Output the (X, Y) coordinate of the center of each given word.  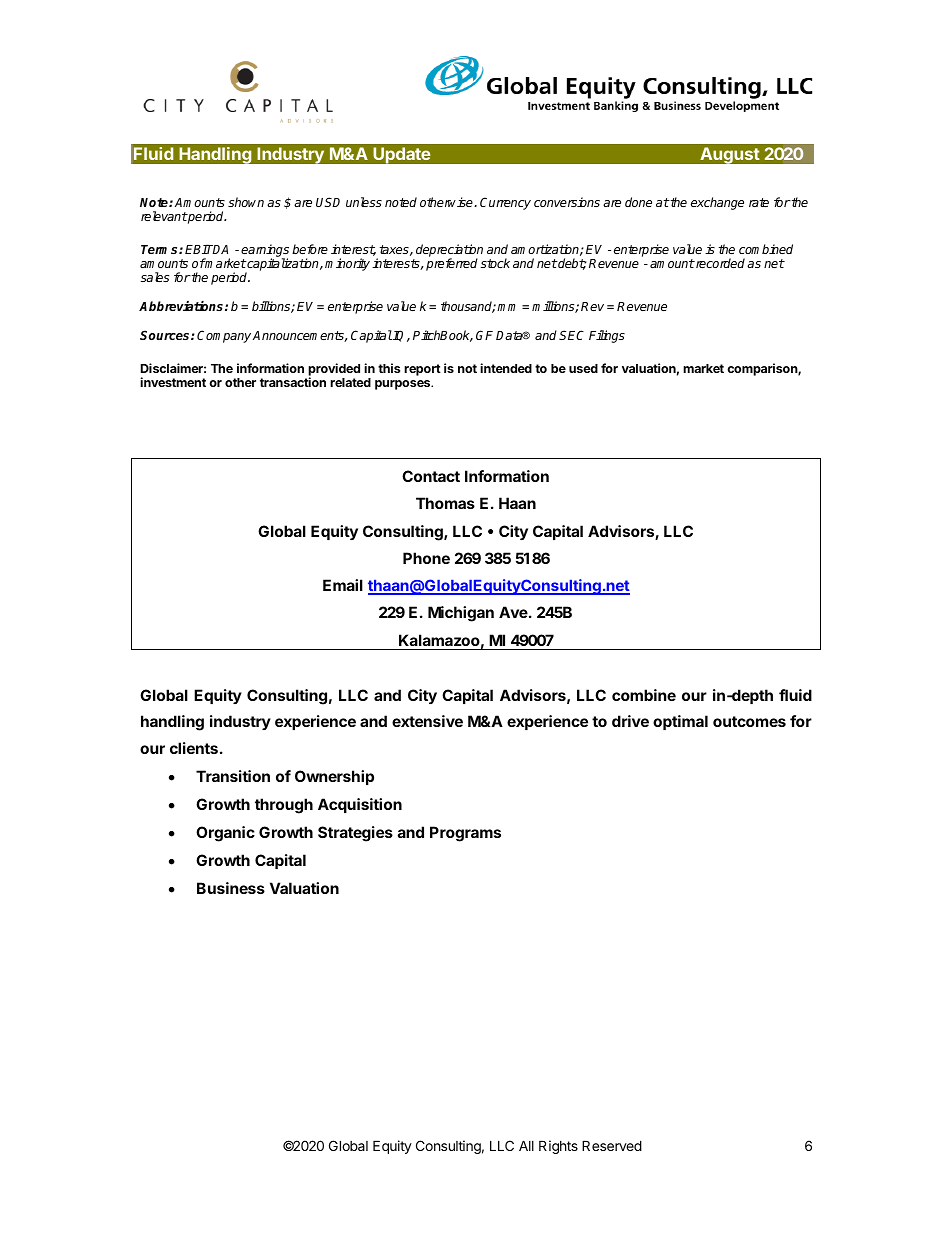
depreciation (449, 251)
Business (231, 888)
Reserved (612, 1145)
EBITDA (206, 249)
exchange (717, 203)
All (526, 1145)
